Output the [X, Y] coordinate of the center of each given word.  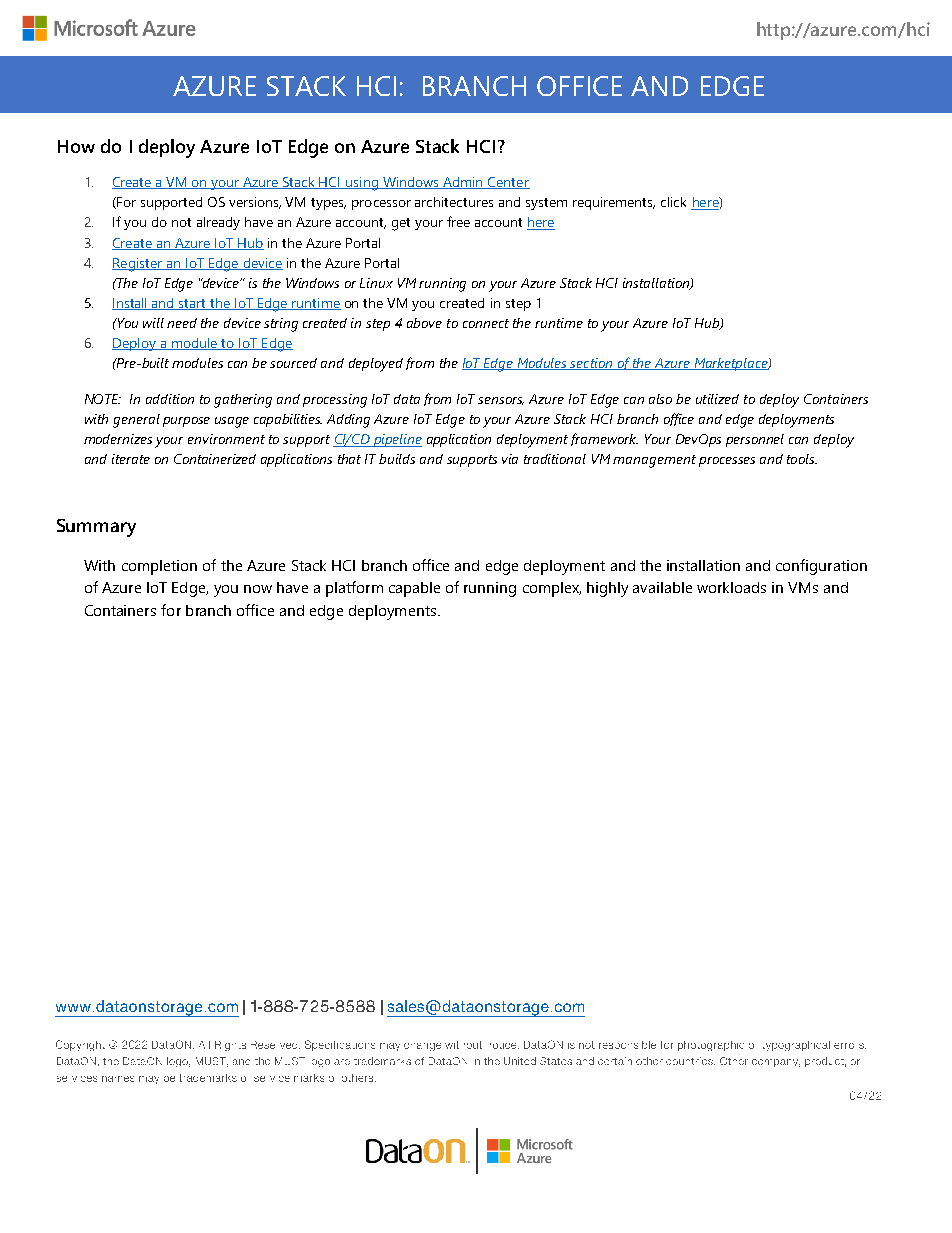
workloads [731, 587]
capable [414, 589]
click [673, 202]
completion [159, 567]
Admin [463, 183]
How [76, 146]
